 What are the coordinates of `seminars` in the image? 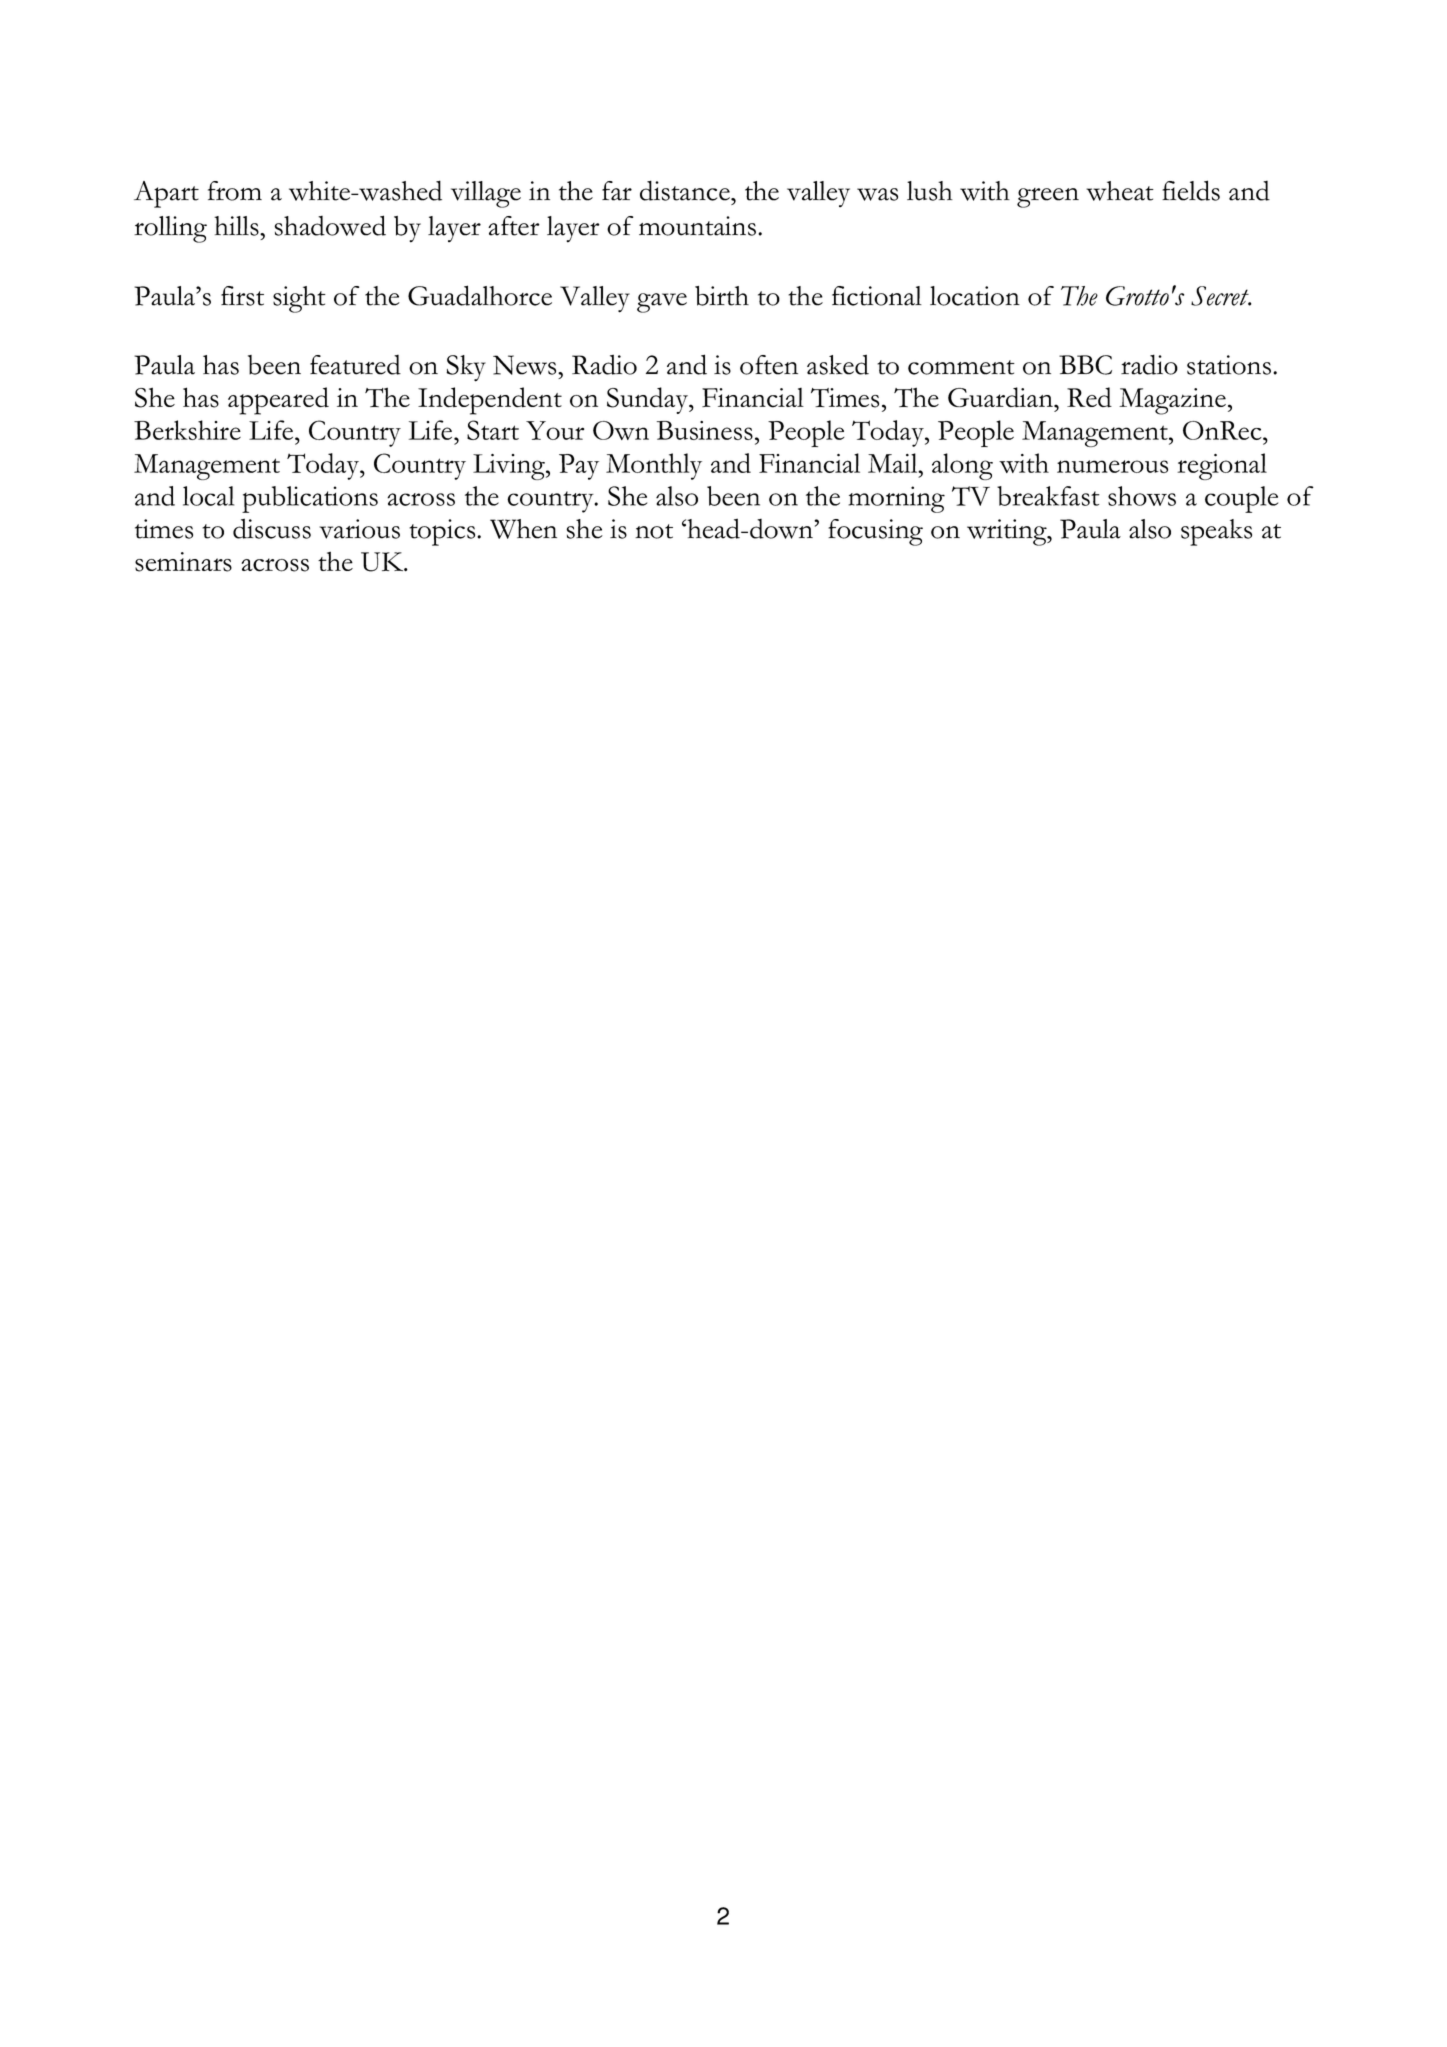 It's located at (183, 562).
